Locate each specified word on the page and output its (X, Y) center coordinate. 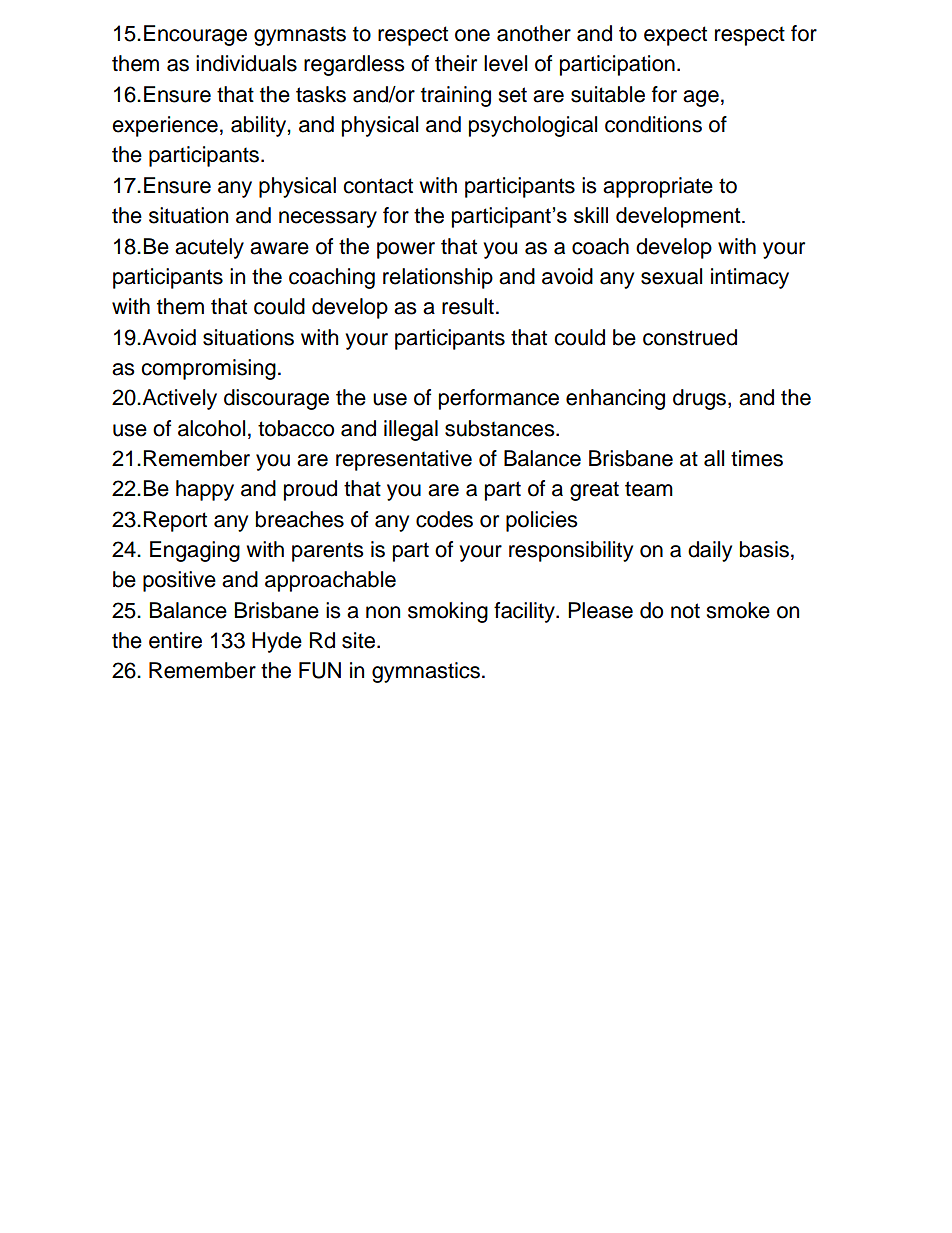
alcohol (211, 428)
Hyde (277, 642)
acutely (209, 248)
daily (710, 551)
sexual (671, 276)
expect (675, 36)
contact (378, 186)
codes (444, 519)
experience (165, 126)
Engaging (195, 551)
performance (499, 399)
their (456, 63)
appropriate (658, 187)
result (468, 306)
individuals (246, 63)
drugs (701, 399)
